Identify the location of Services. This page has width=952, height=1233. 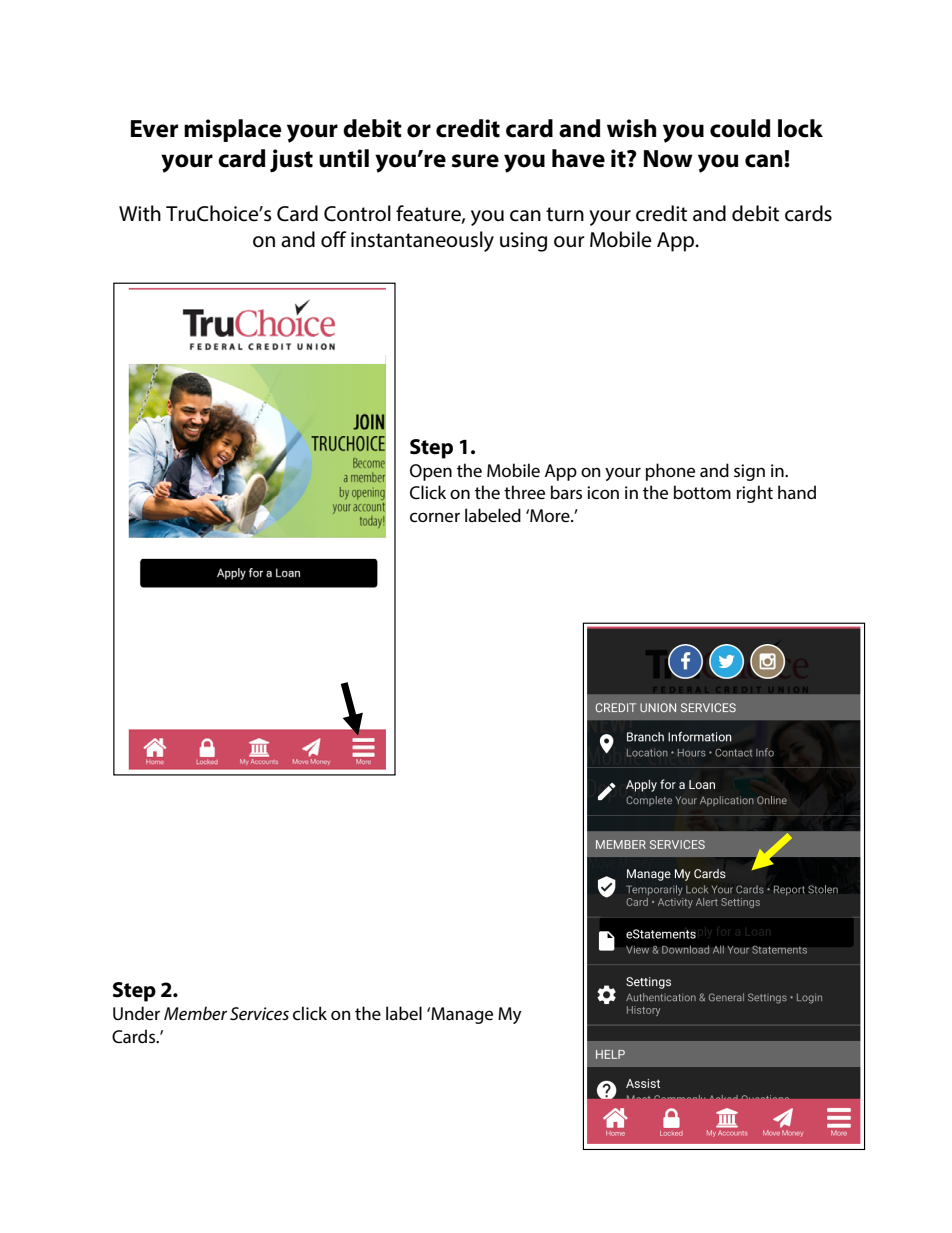
(259, 1013).
